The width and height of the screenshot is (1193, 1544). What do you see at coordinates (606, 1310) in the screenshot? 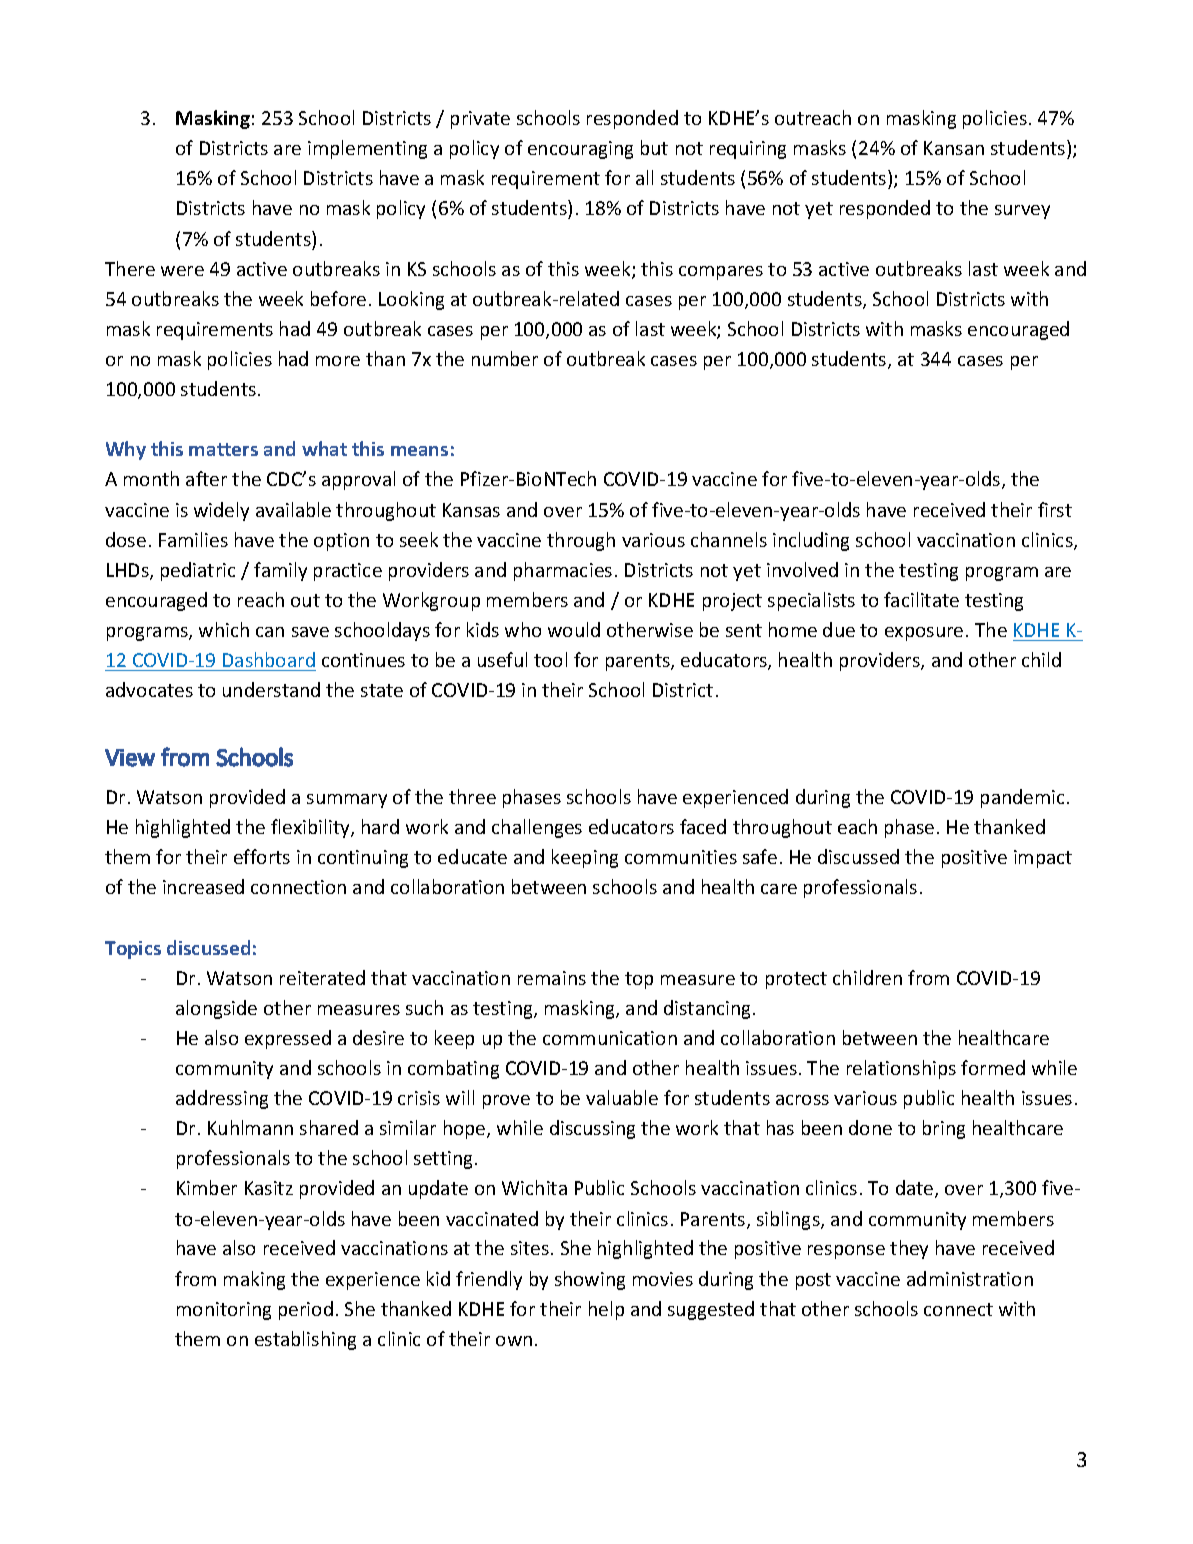
I see `help` at bounding box center [606, 1310].
